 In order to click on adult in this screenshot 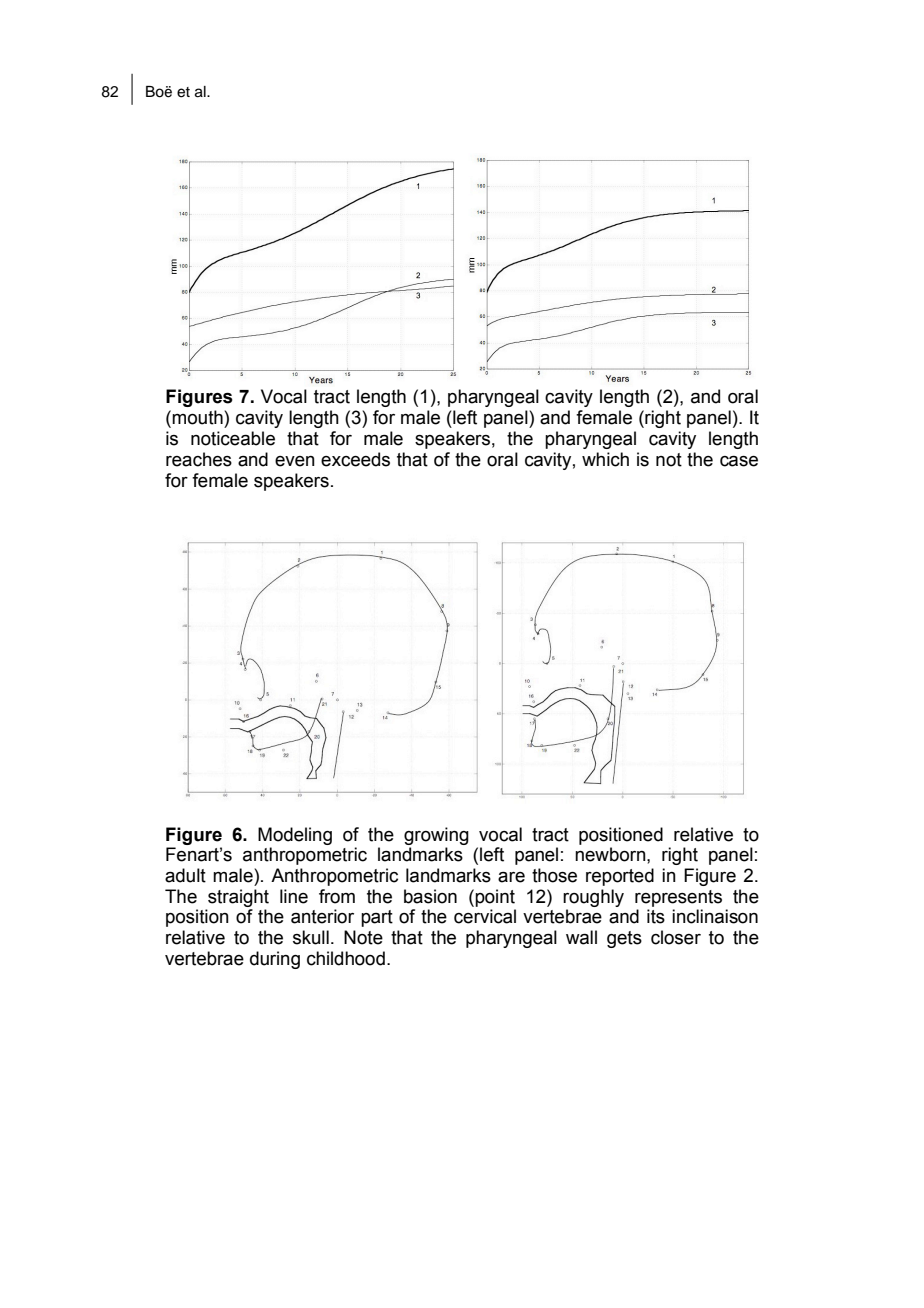, I will do `click(185, 875)`.
